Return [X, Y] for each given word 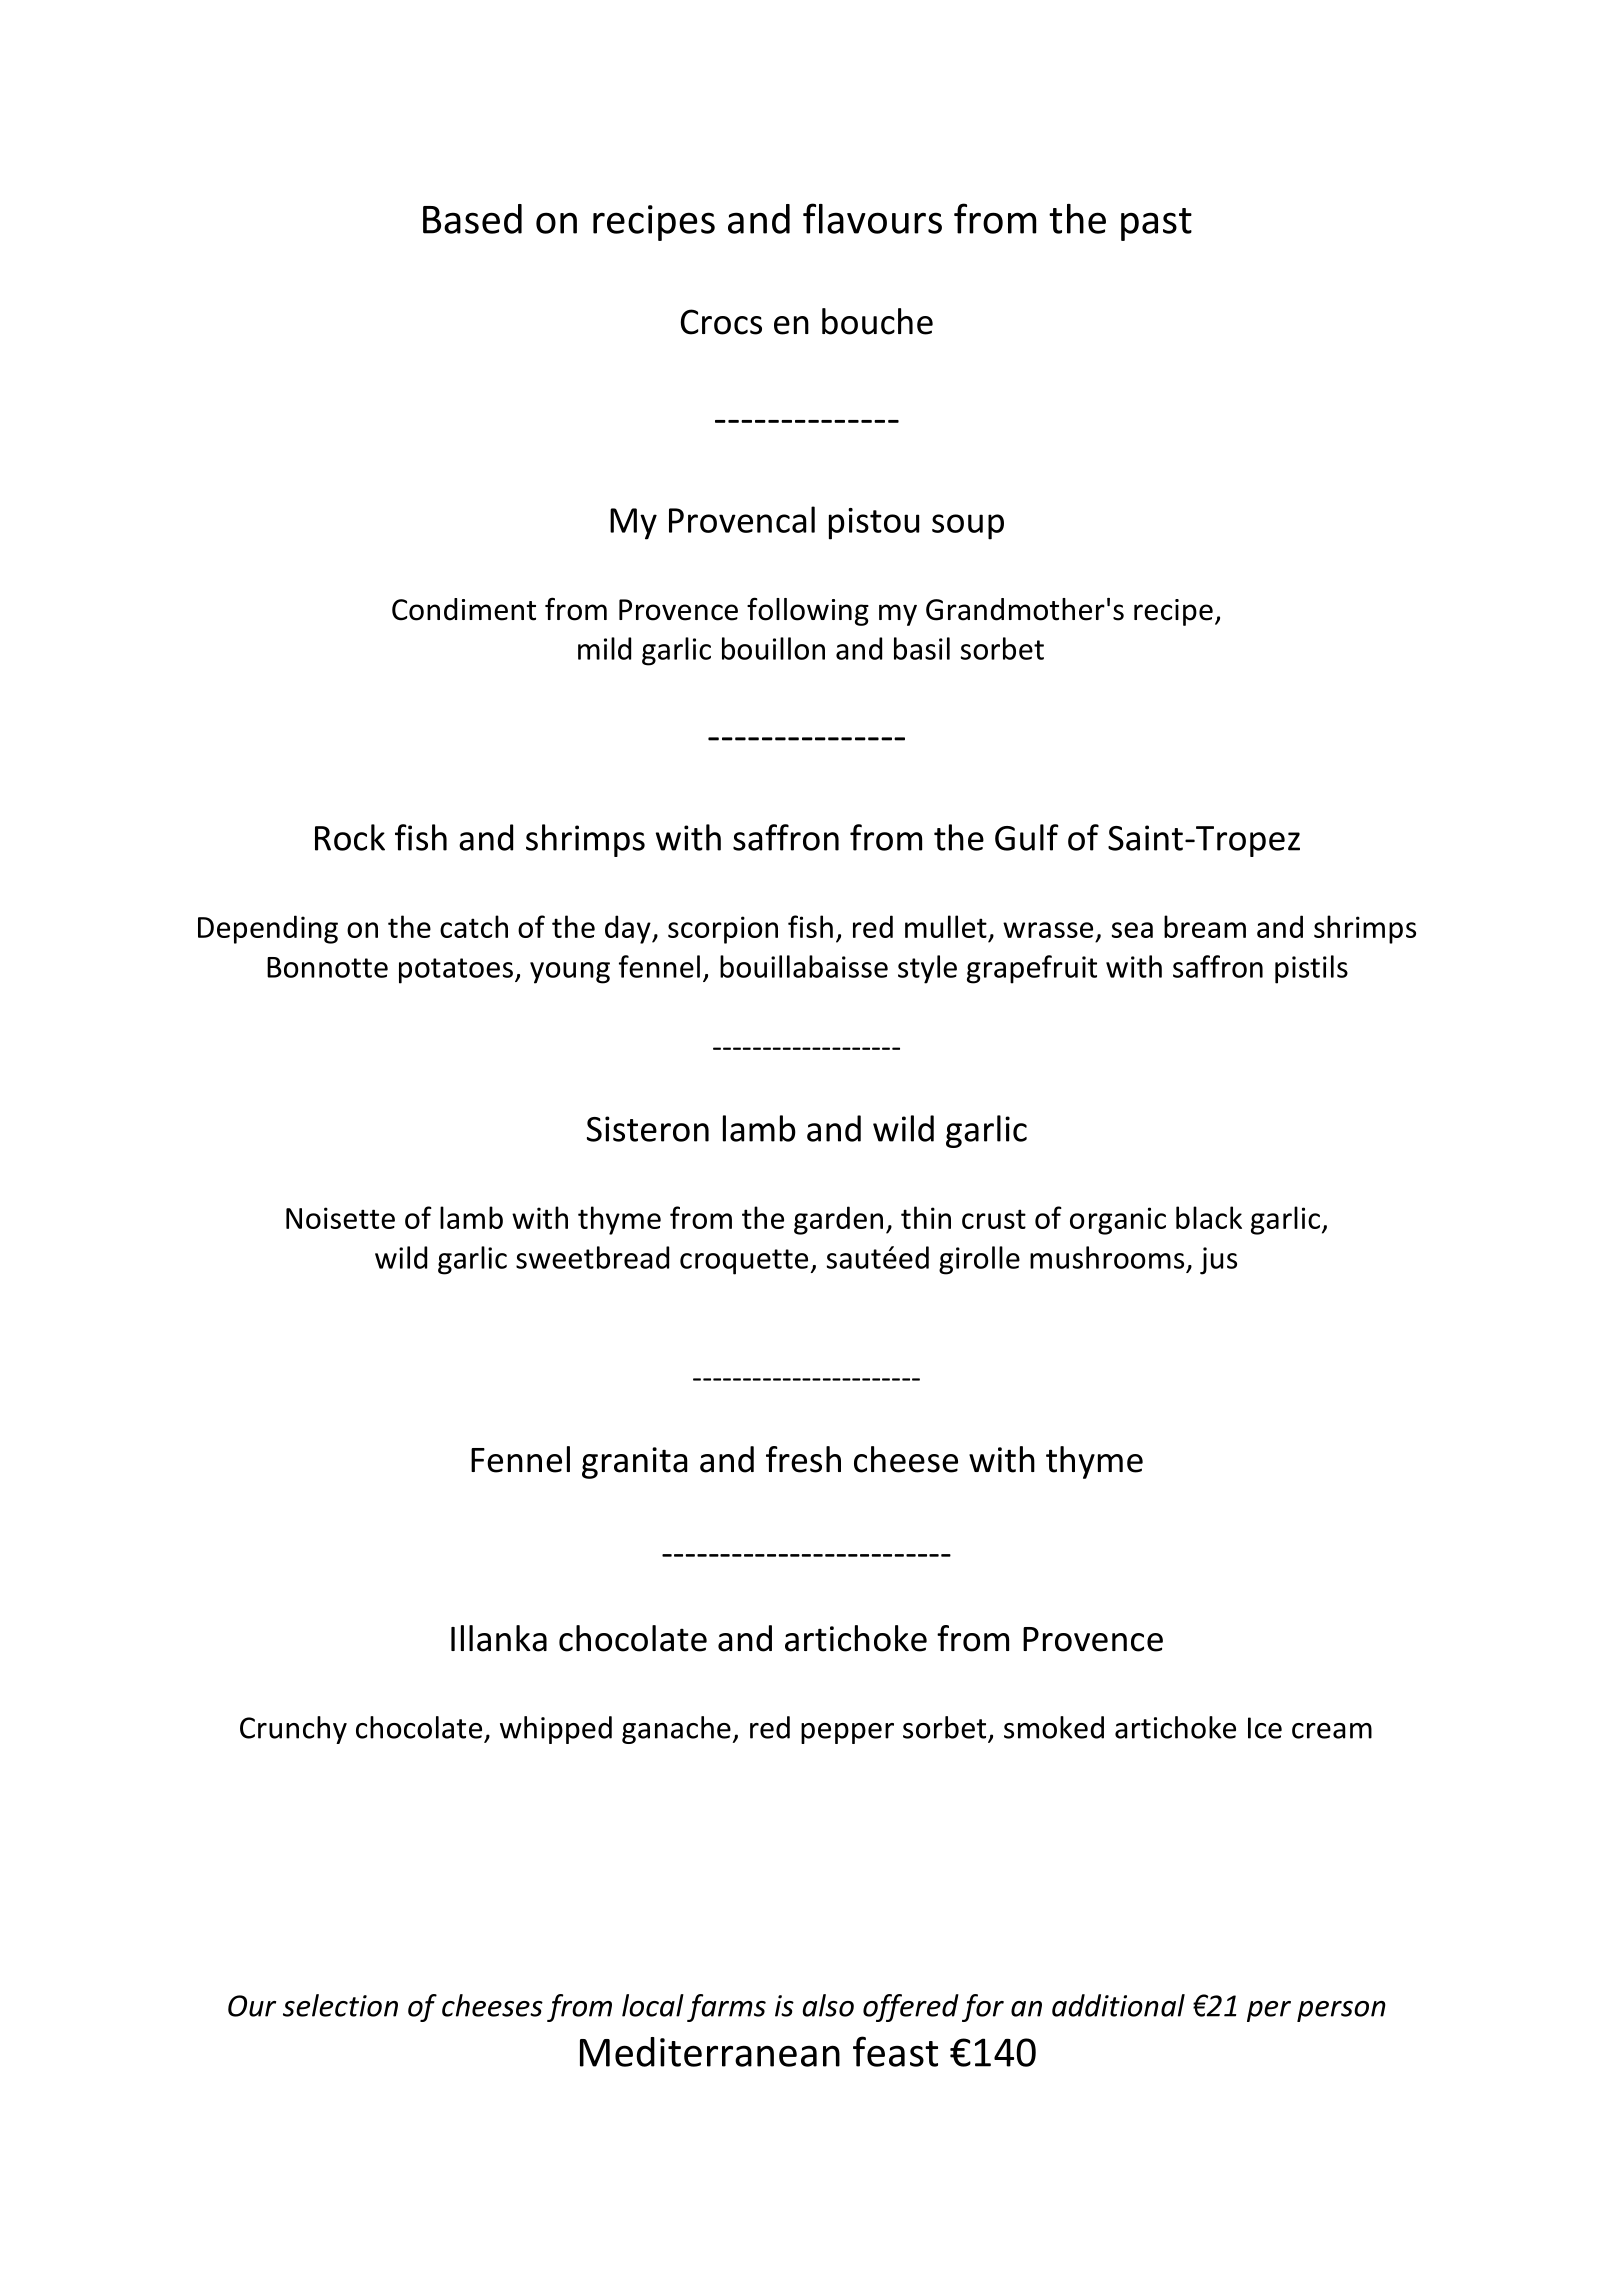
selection [340, 2005]
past [1156, 224]
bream [1205, 926]
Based [472, 219]
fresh [803, 1459]
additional [1118, 2005]
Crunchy [293, 1730]
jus [1218, 1261]
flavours [872, 218]
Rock [350, 837]
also [828, 2005]
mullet [946, 926]
